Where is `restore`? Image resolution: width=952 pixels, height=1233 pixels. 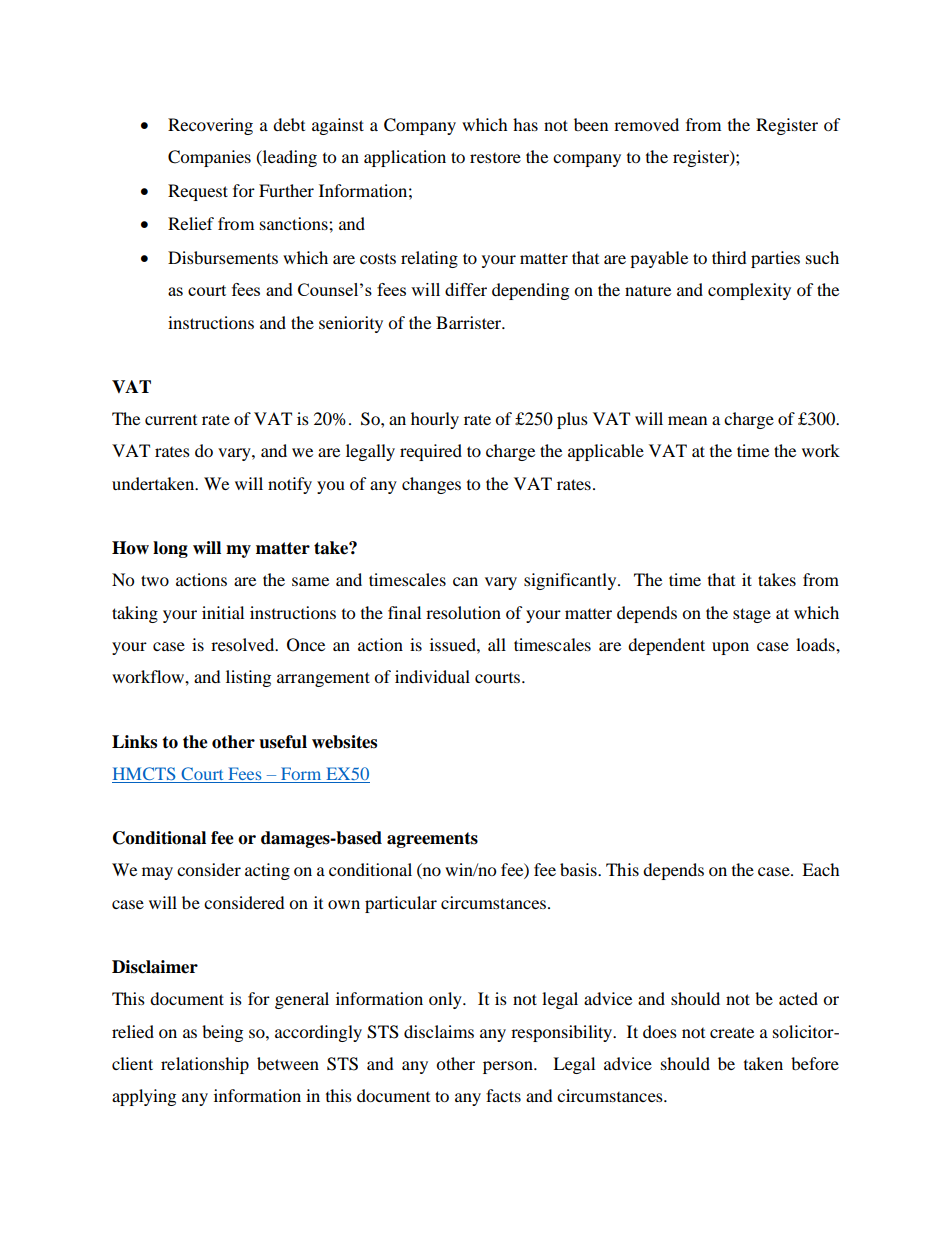 restore is located at coordinates (495, 158).
